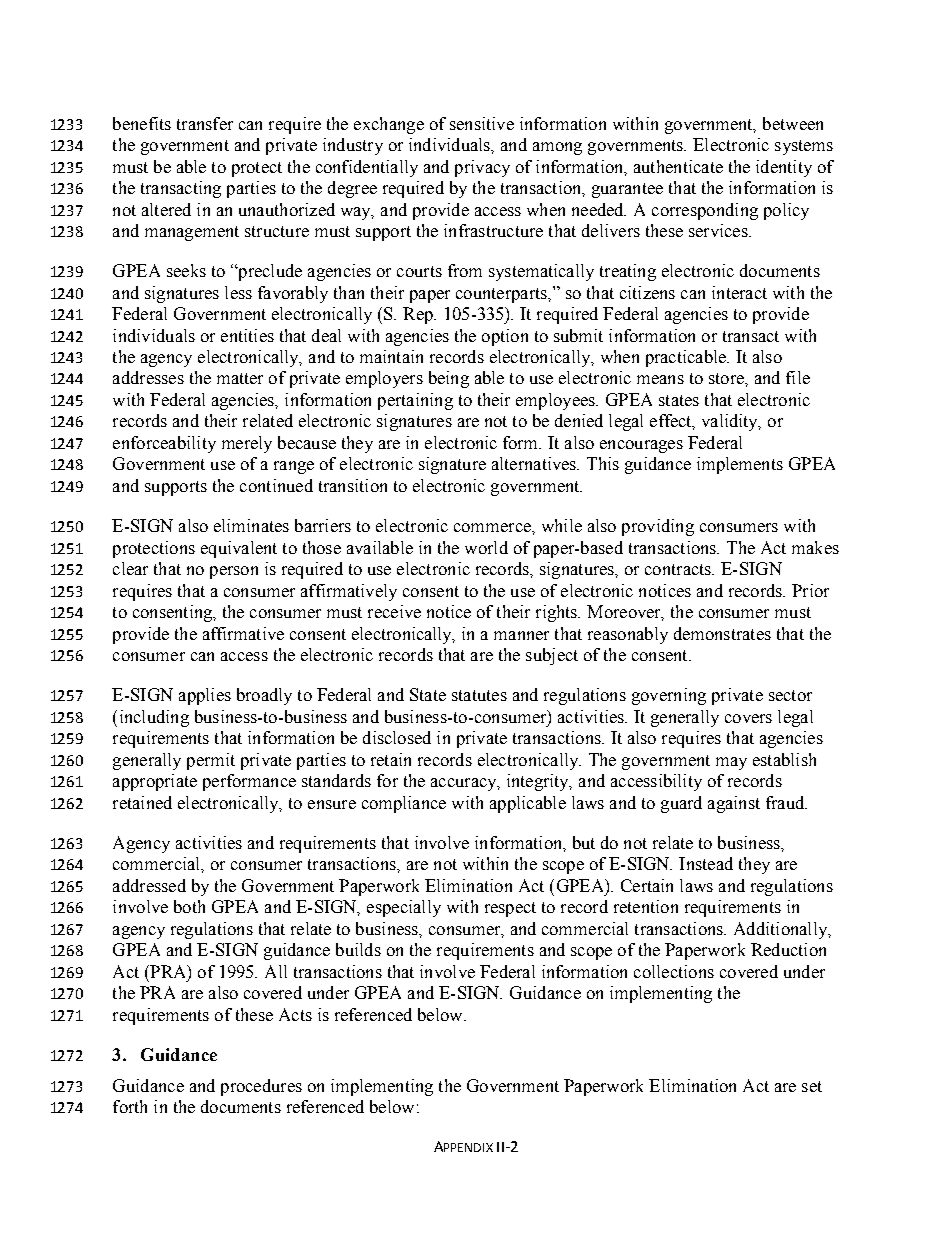 The height and width of the screenshot is (1233, 952). I want to click on may, so click(731, 763).
